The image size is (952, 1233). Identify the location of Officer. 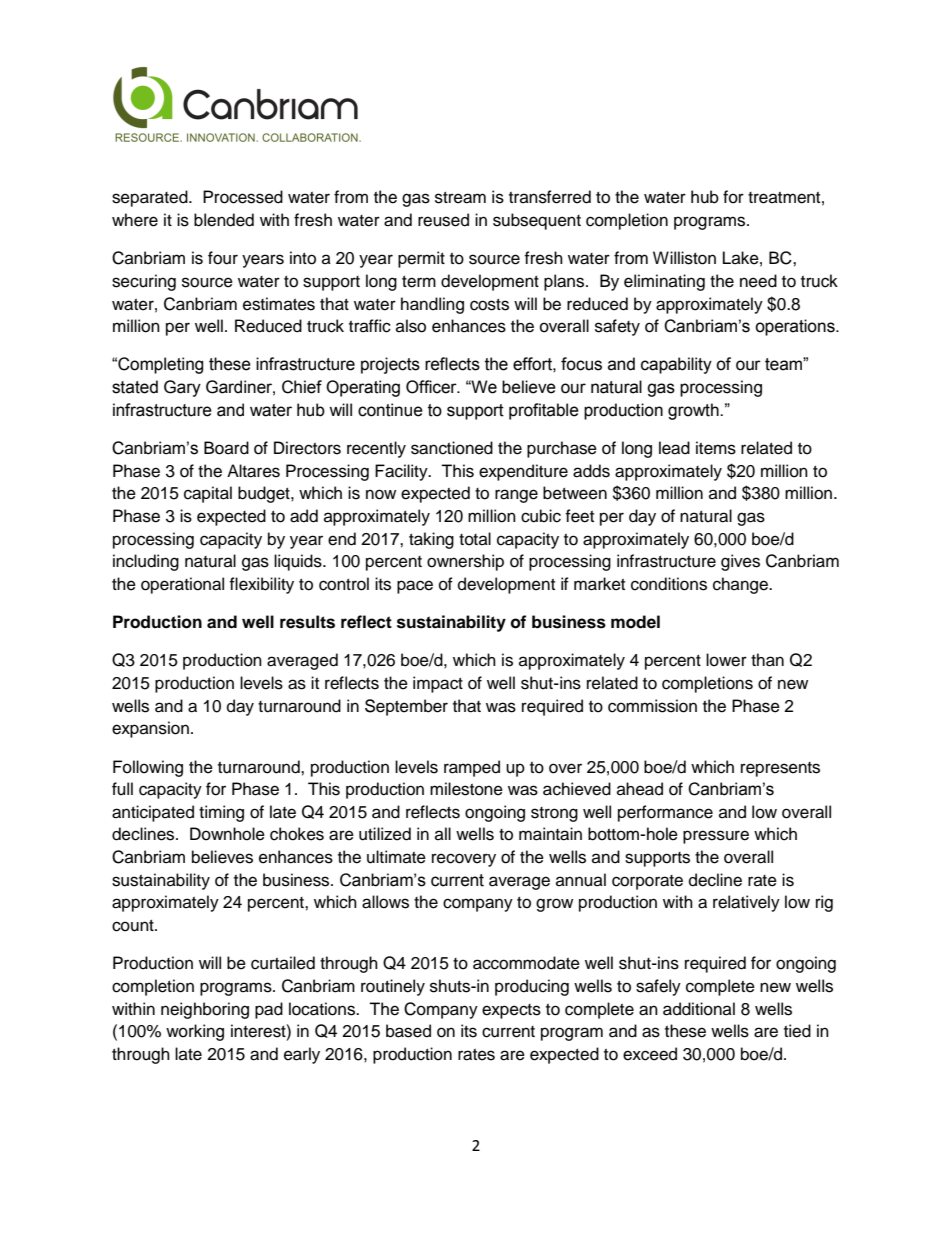
(432, 387).
